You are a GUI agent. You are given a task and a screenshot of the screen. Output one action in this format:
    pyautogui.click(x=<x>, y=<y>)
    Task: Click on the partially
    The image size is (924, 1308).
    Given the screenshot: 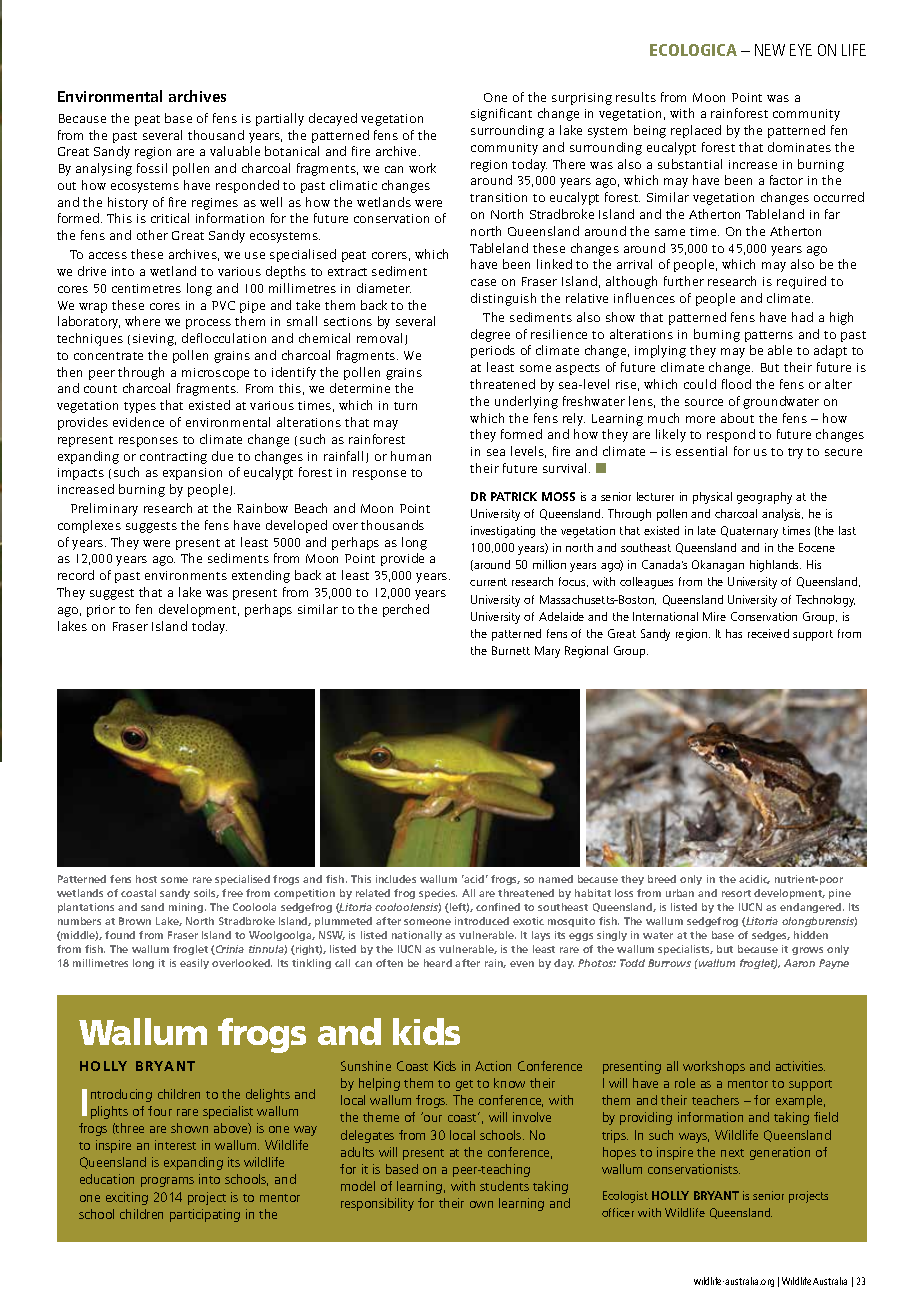 What is the action you would take?
    pyautogui.click(x=280, y=119)
